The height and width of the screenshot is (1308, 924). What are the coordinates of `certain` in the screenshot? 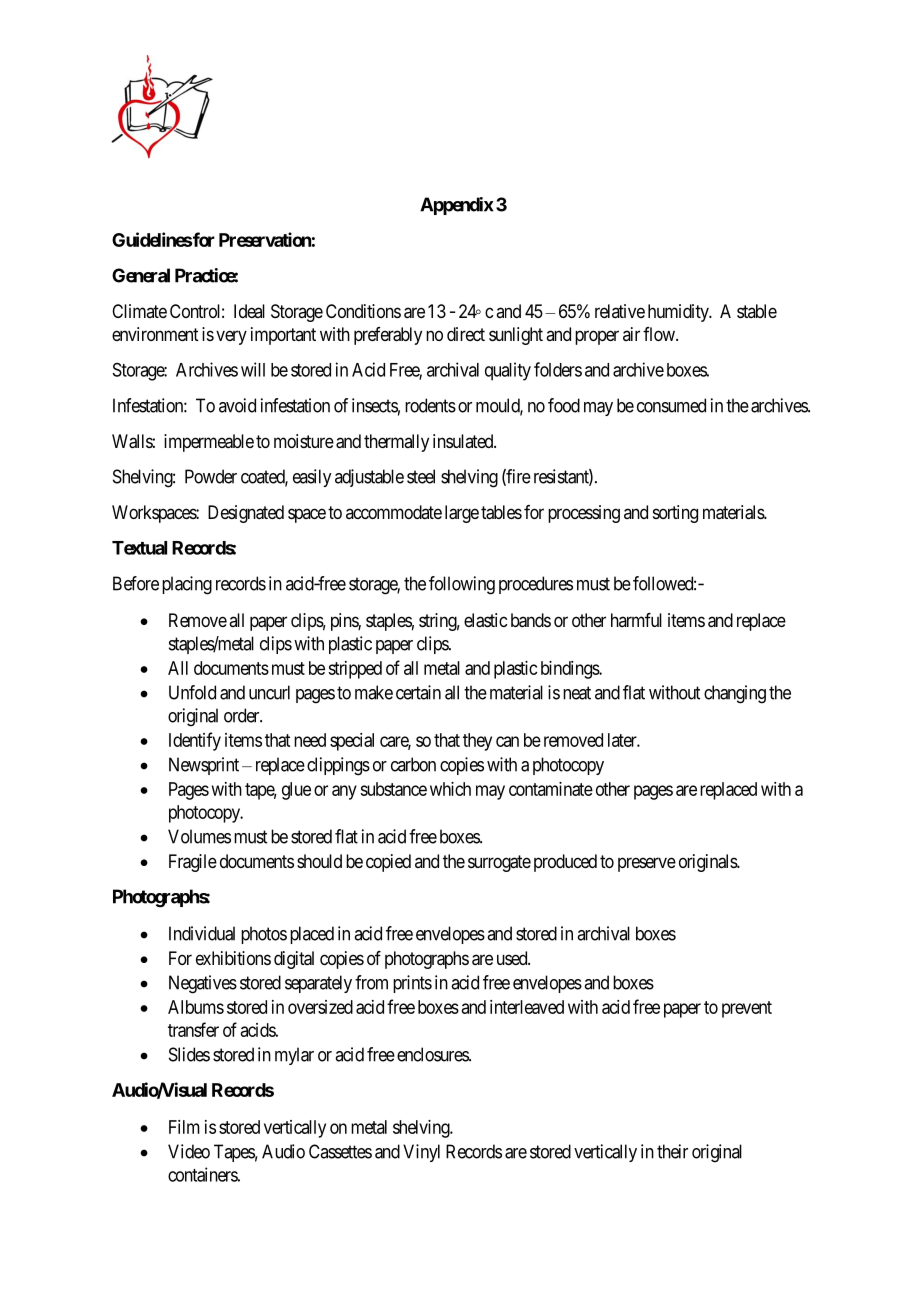 It's located at (418, 692).
